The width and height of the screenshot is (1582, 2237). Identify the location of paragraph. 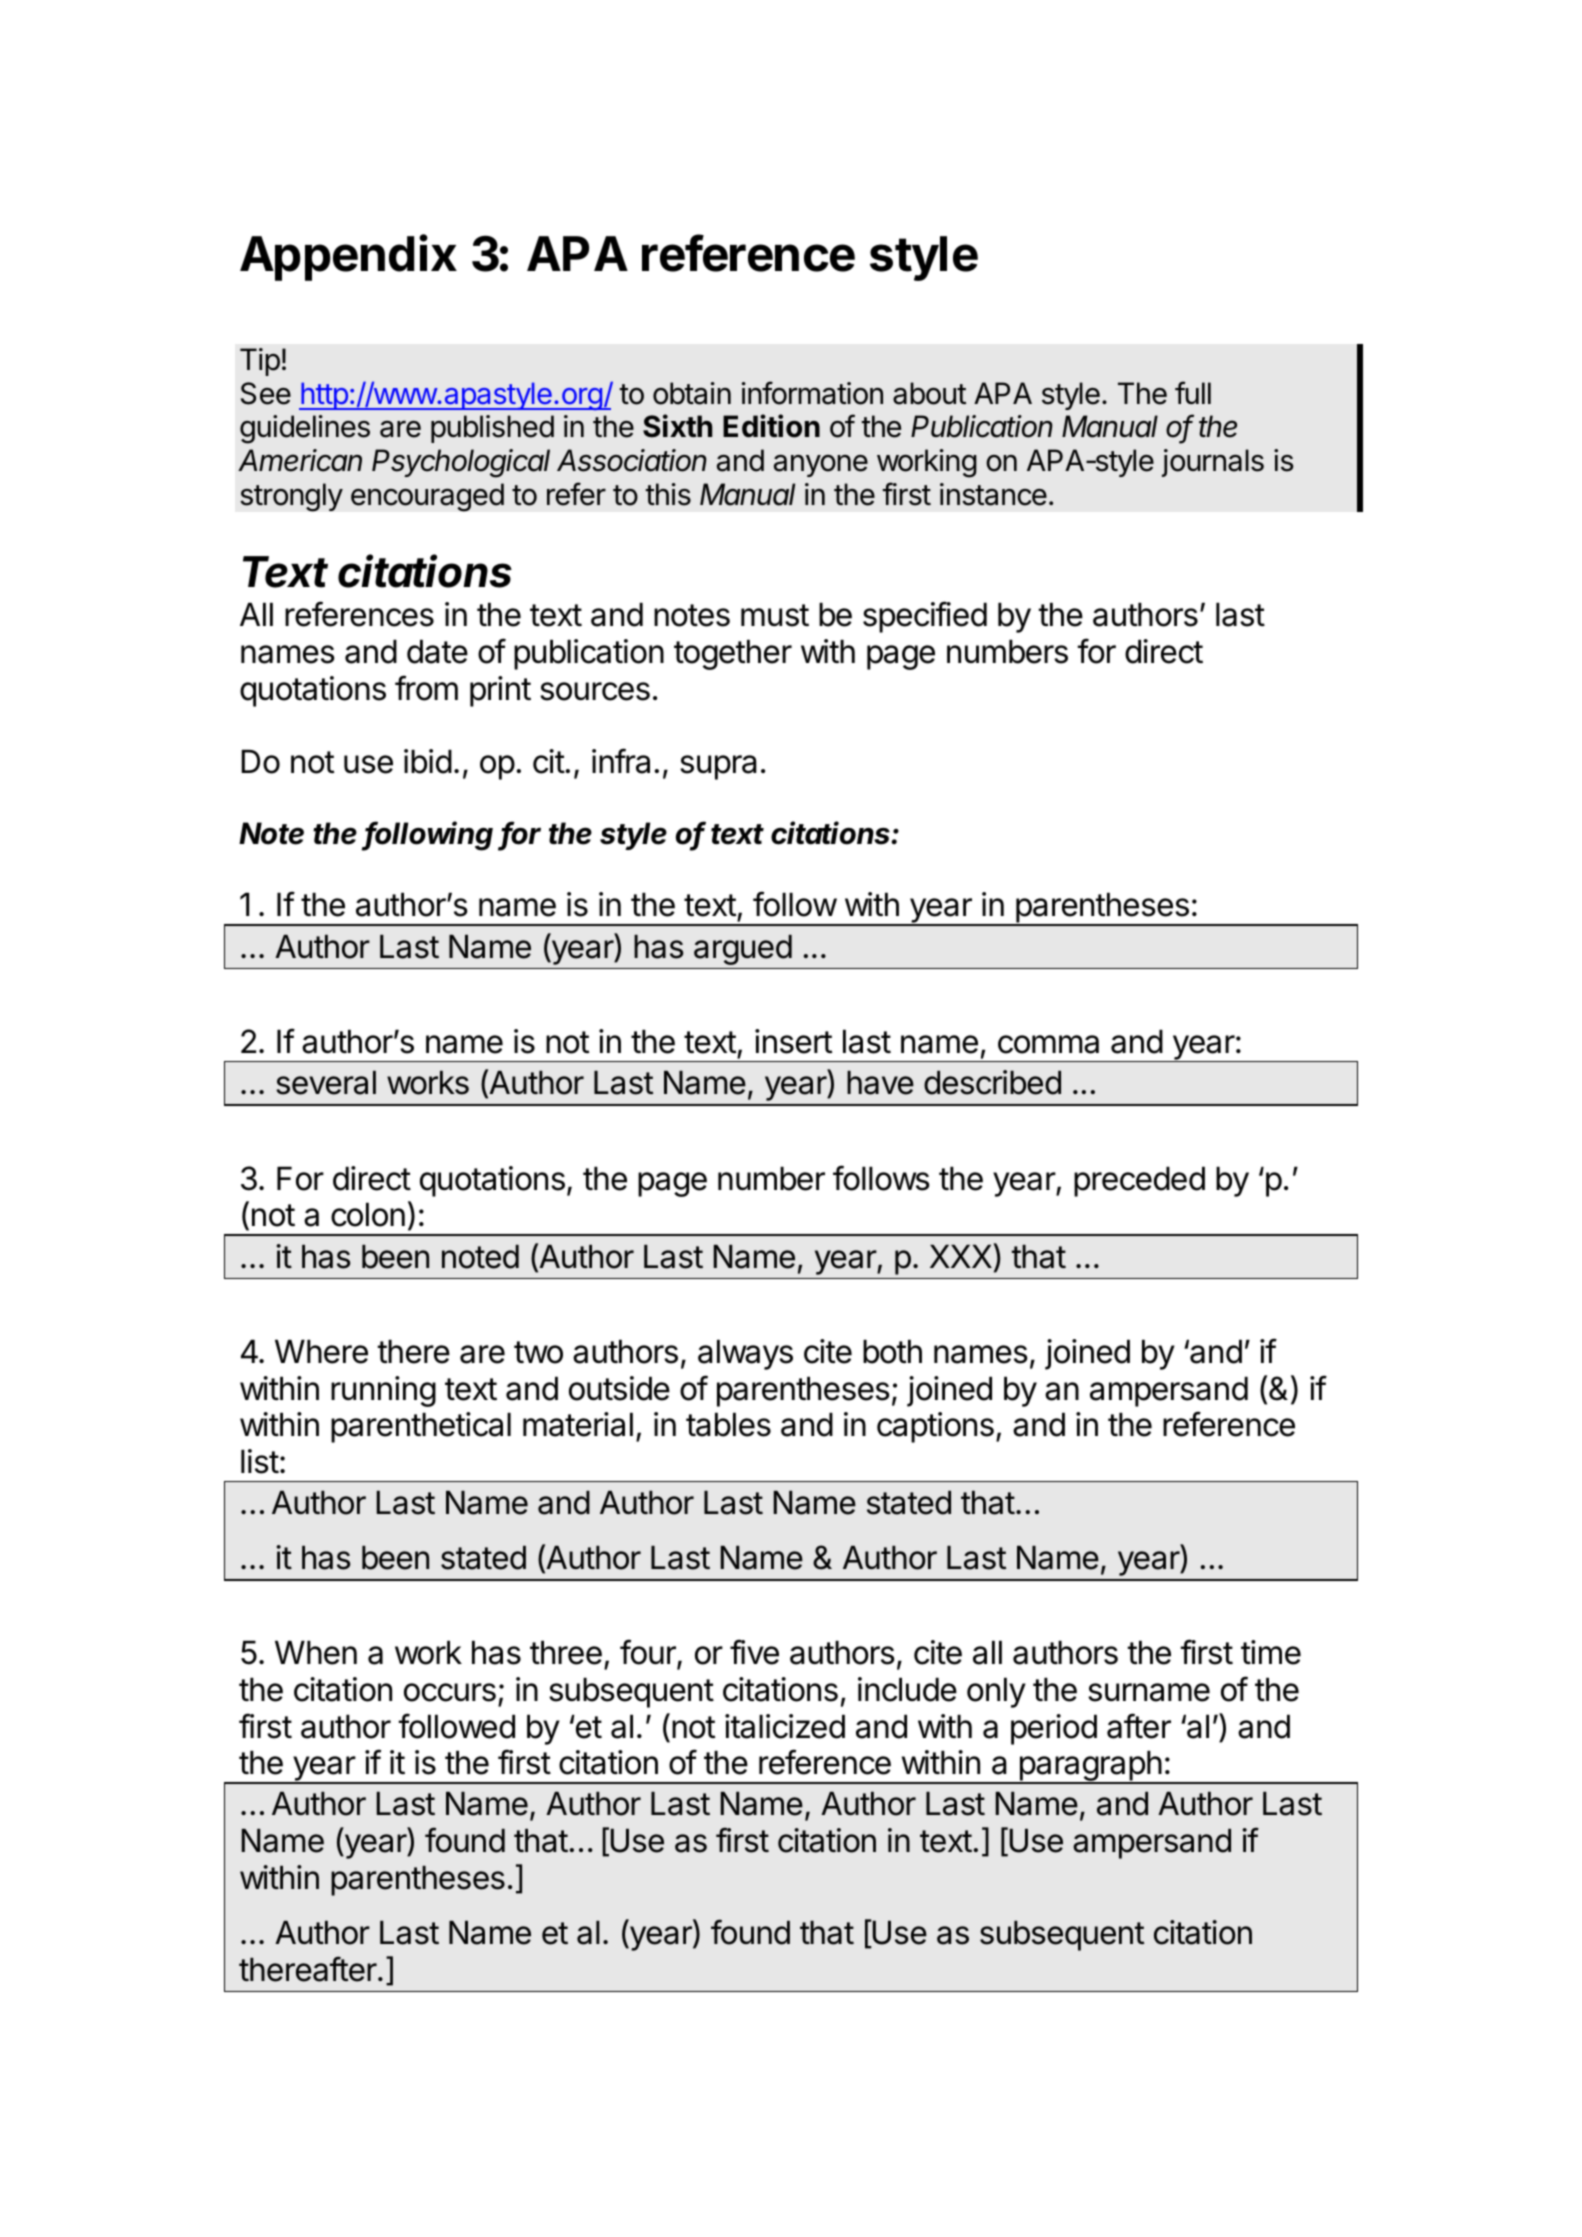
(1090, 1767).
